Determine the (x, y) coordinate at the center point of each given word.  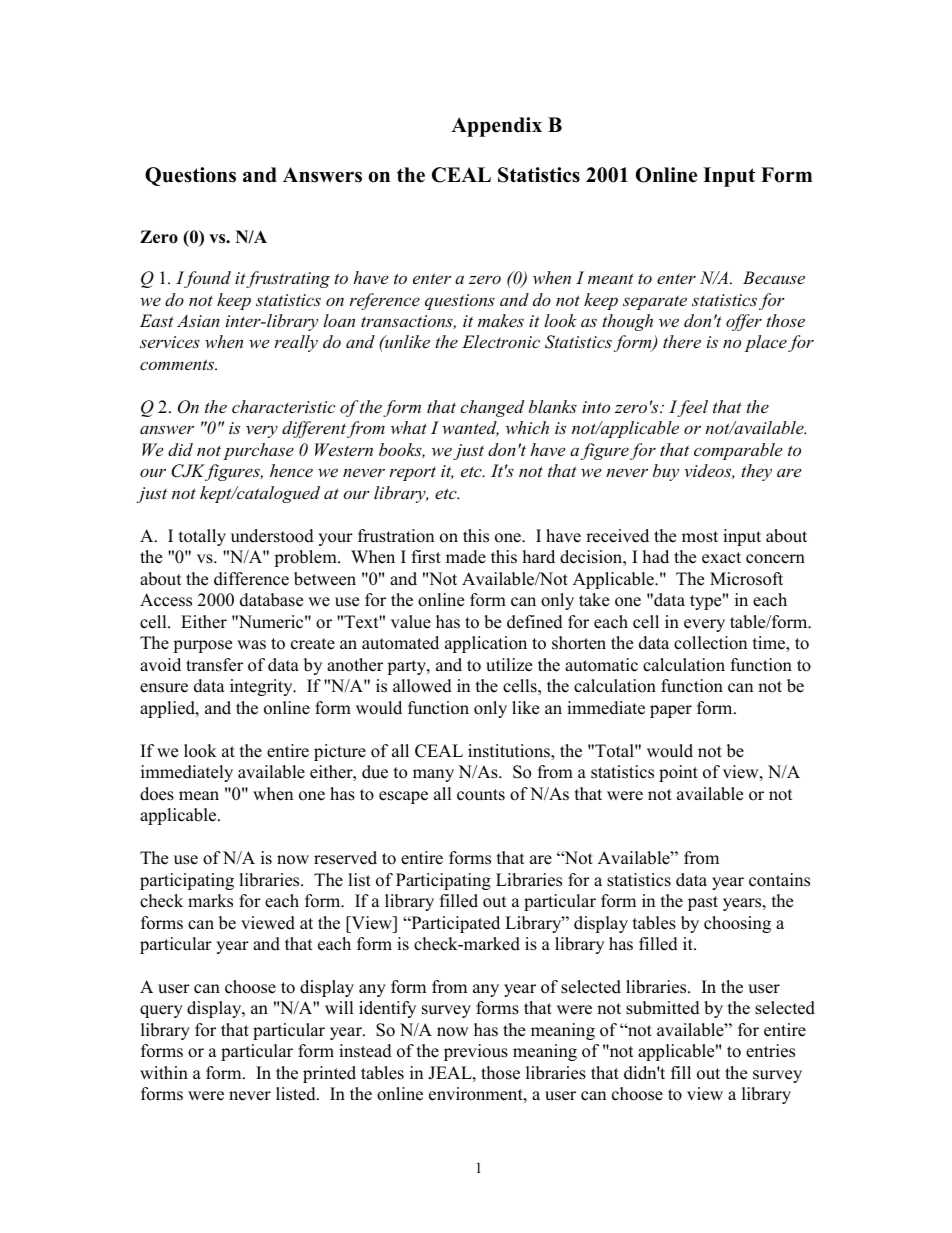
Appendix (496, 127)
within (164, 1072)
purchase (258, 451)
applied (168, 709)
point (678, 773)
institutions (510, 752)
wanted (470, 428)
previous (476, 1052)
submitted (663, 1008)
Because (774, 277)
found (207, 279)
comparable (738, 451)
